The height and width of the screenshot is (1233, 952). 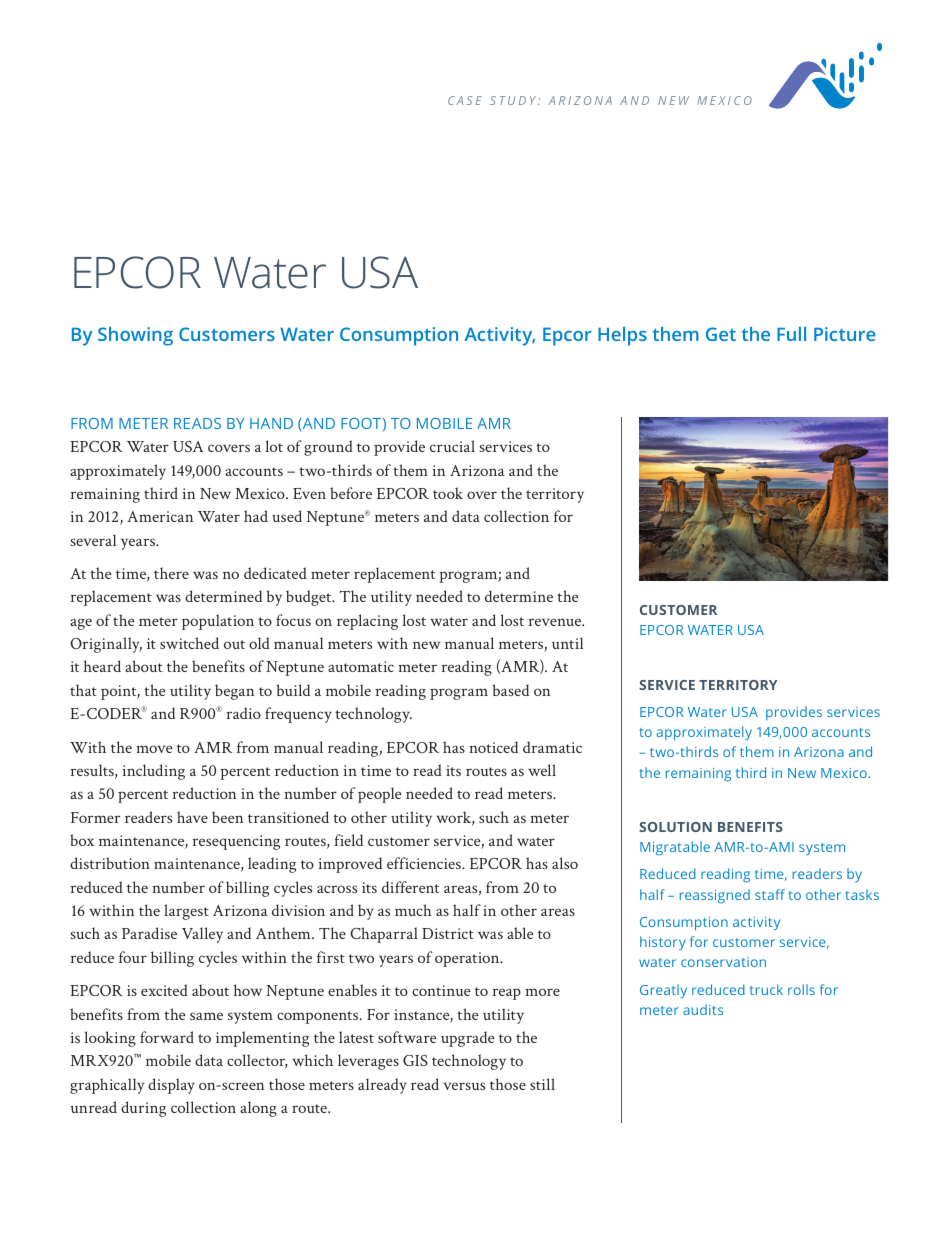 What do you see at coordinates (791, 334) in the screenshot?
I see `Full` at bounding box center [791, 334].
